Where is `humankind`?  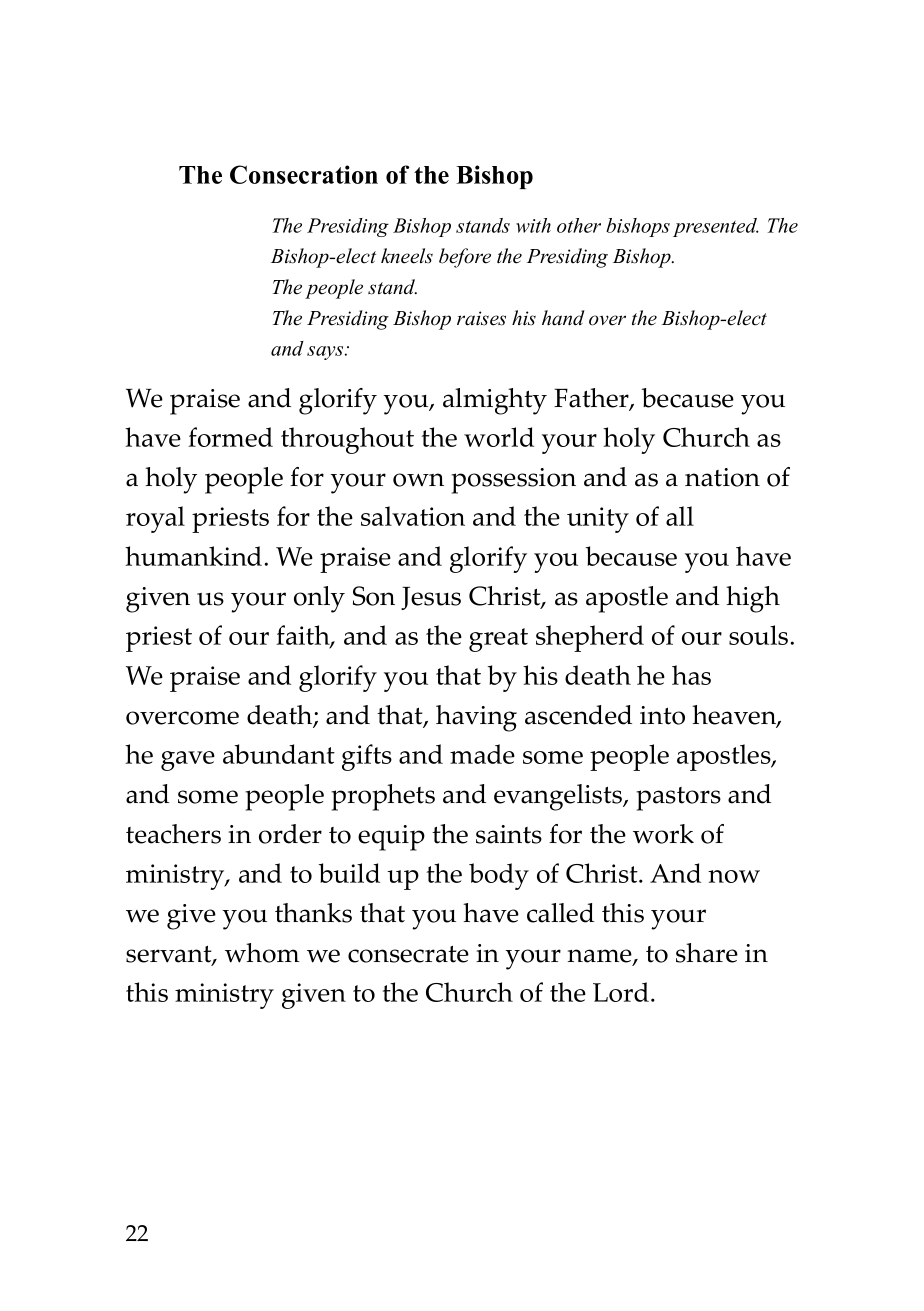
humankind is located at coordinates (193, 556).
